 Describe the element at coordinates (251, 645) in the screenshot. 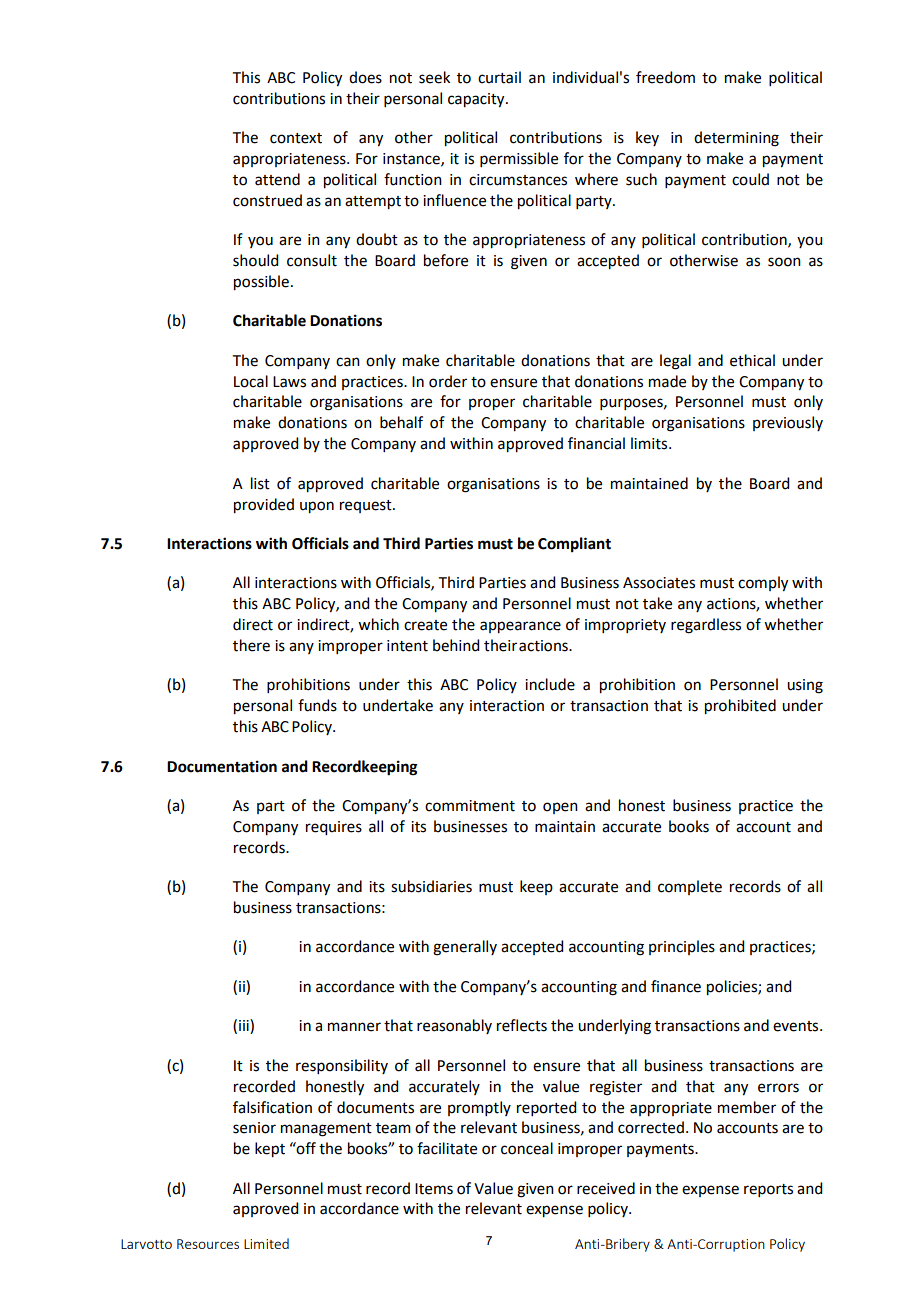

I see `there` at that location.
